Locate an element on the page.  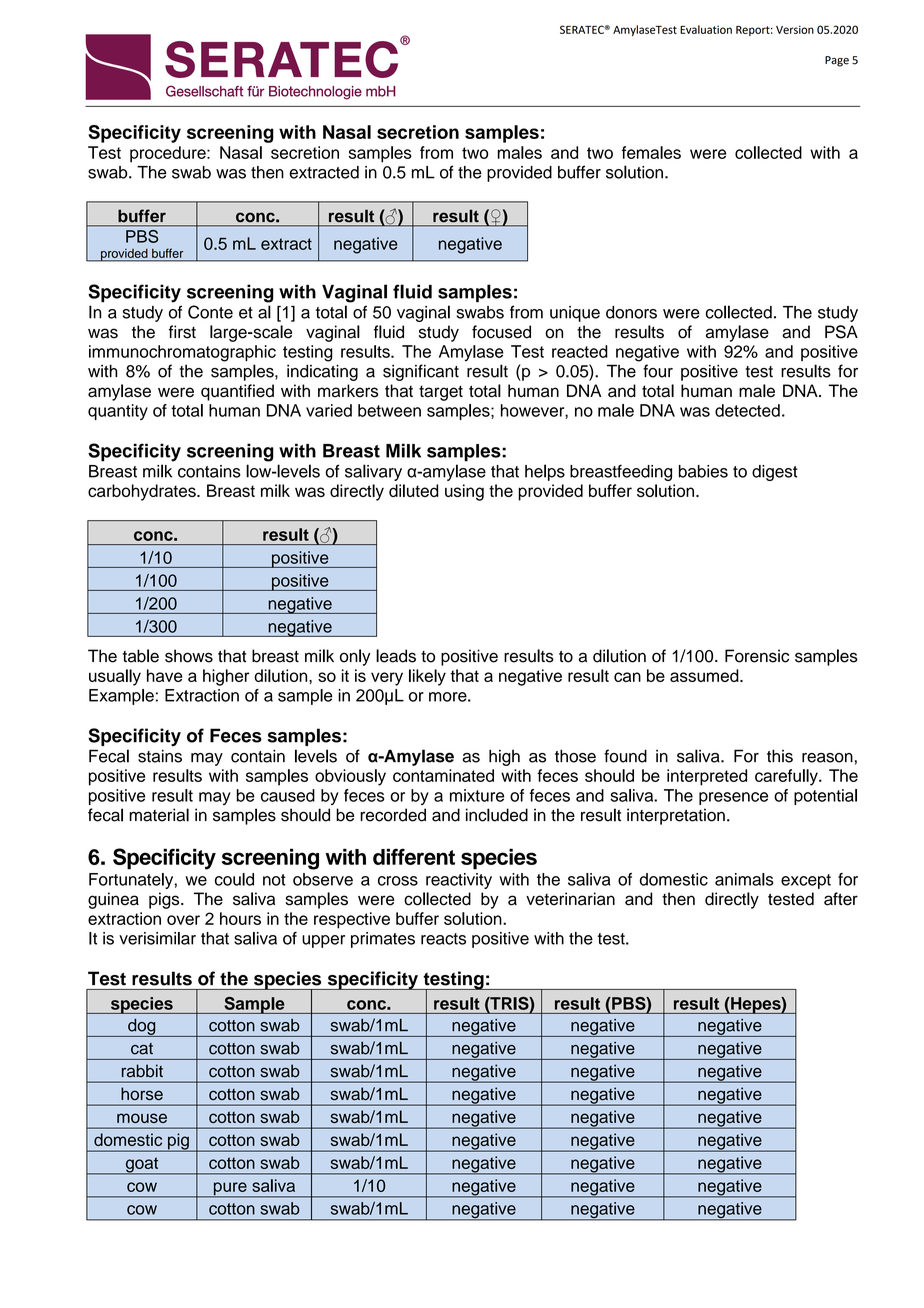
Conte is located at coordinates (210, 312).
